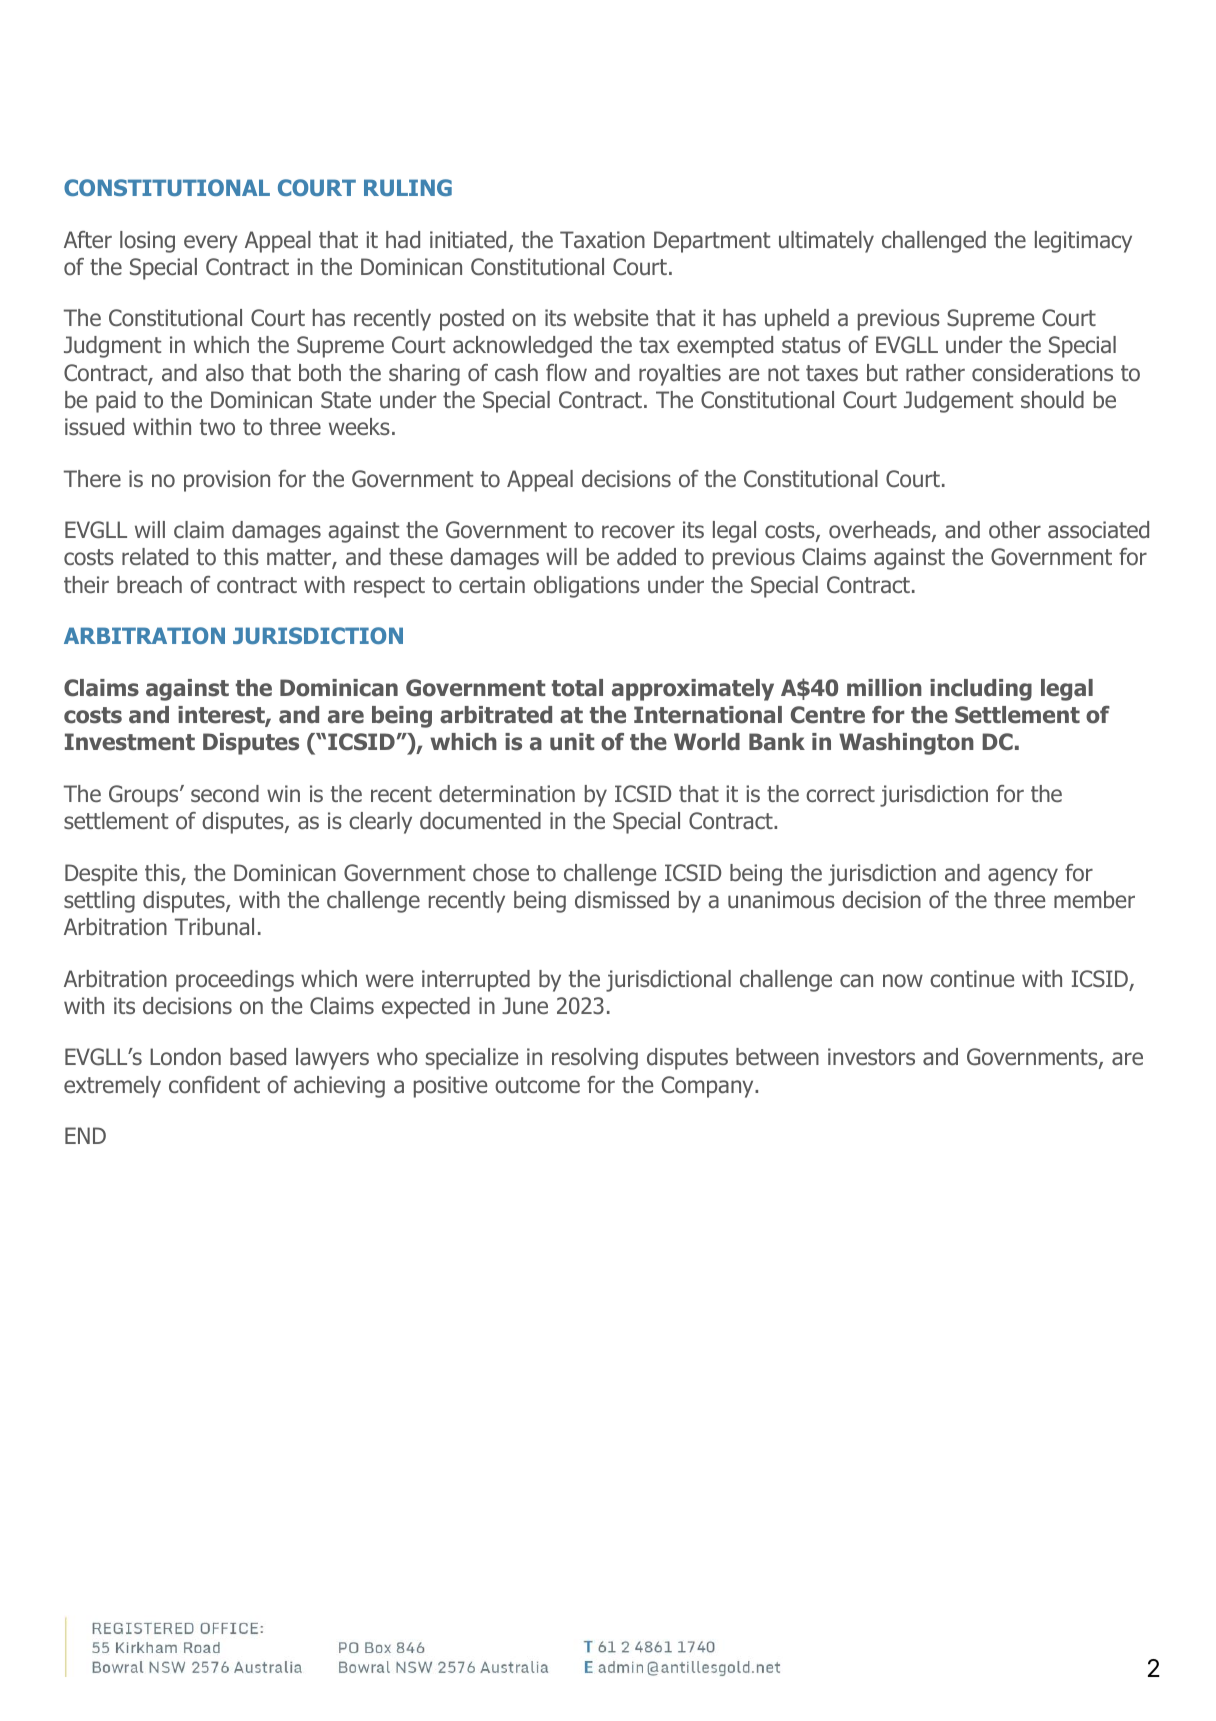 This screenshot has width=1216, height=1721. Describe the element at coordinates (906, 744) in the screenshot. I see `Washington` at that location.
